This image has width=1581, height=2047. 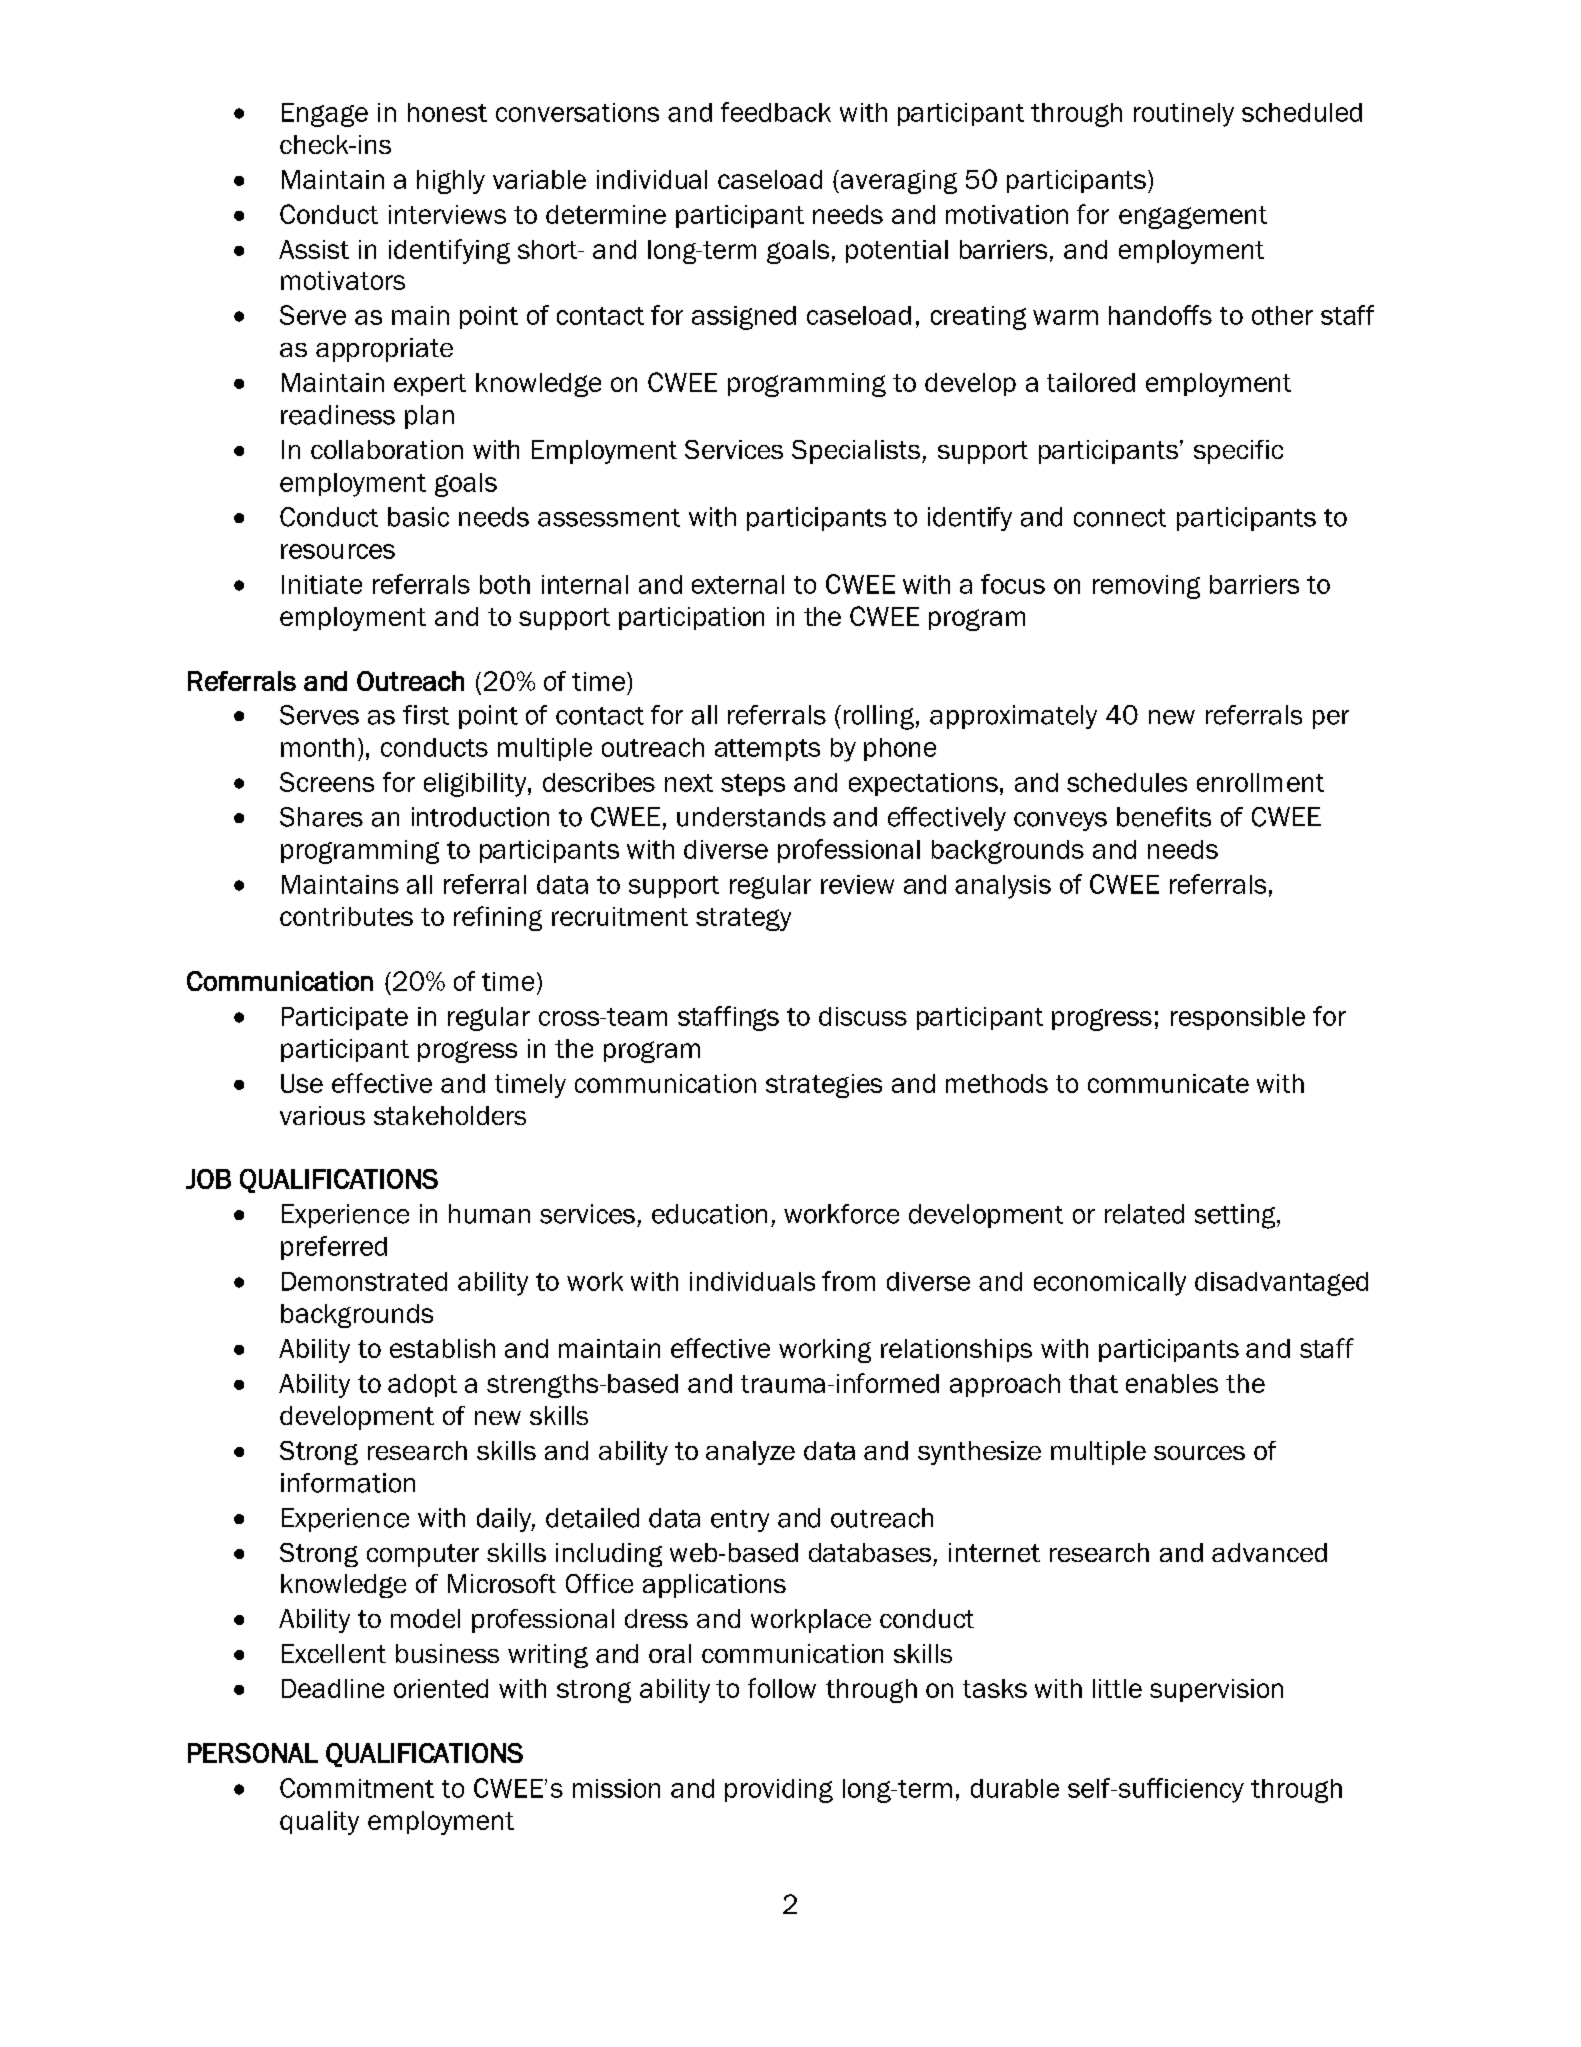 What do you see at coordinates (1216, 1690) in the image?
I see `supervision` at bounding box center [1216, 1690].
